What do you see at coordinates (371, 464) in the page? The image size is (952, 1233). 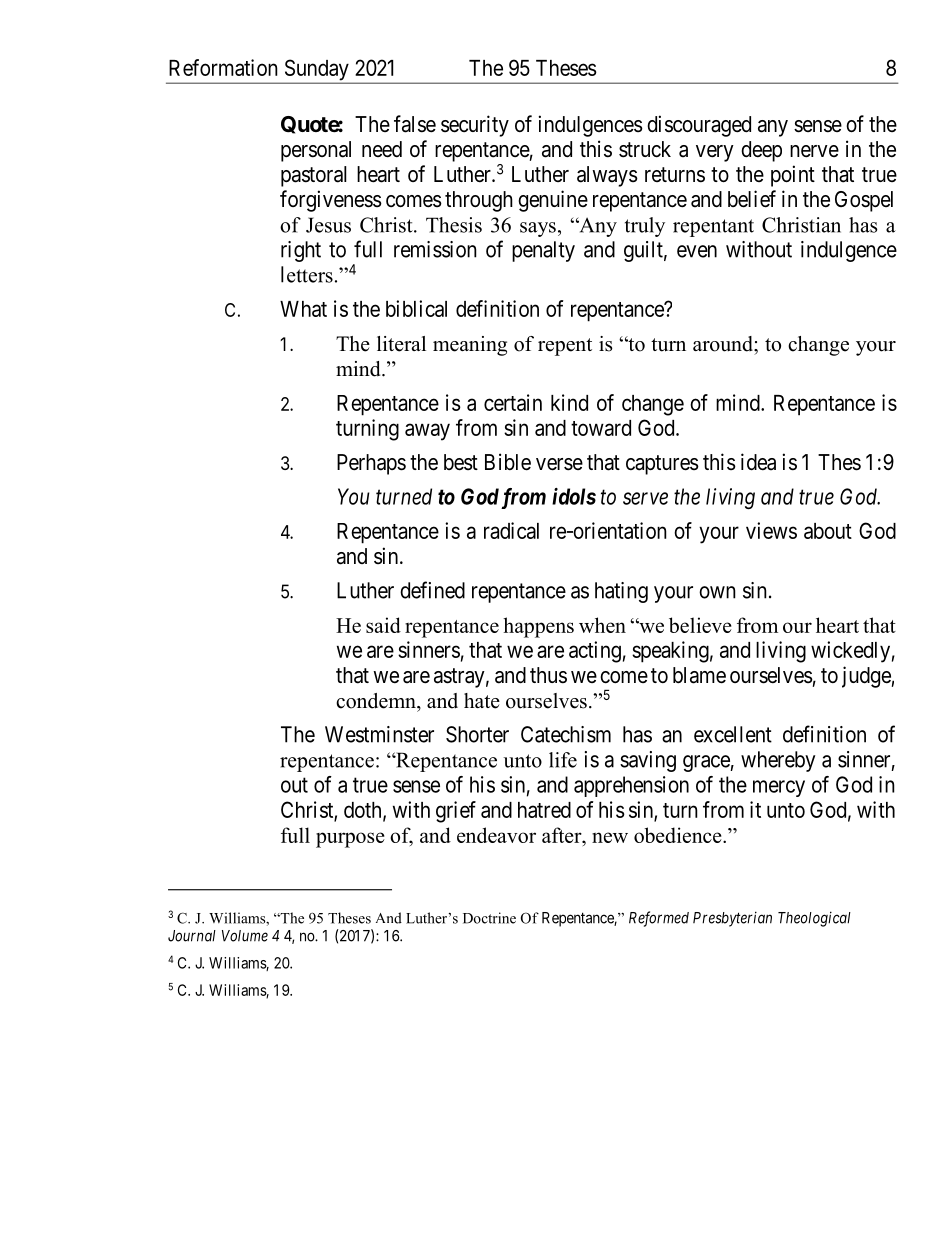 I see `Perhaps` at bounding box center [371, 464].
